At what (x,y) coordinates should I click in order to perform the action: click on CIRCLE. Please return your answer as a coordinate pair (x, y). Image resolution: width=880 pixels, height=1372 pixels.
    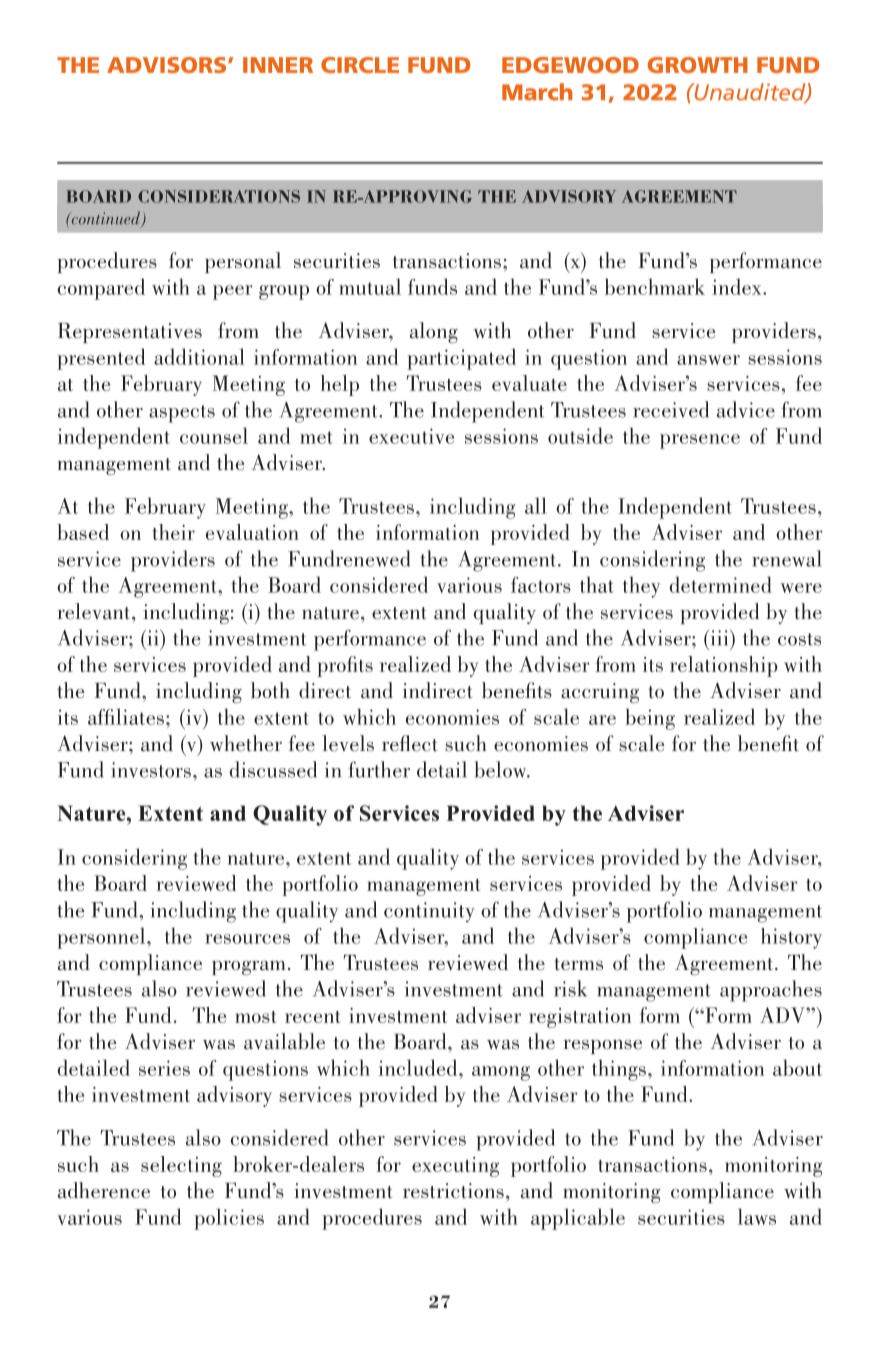
    Looking at the image, I should click on (360, 65).
